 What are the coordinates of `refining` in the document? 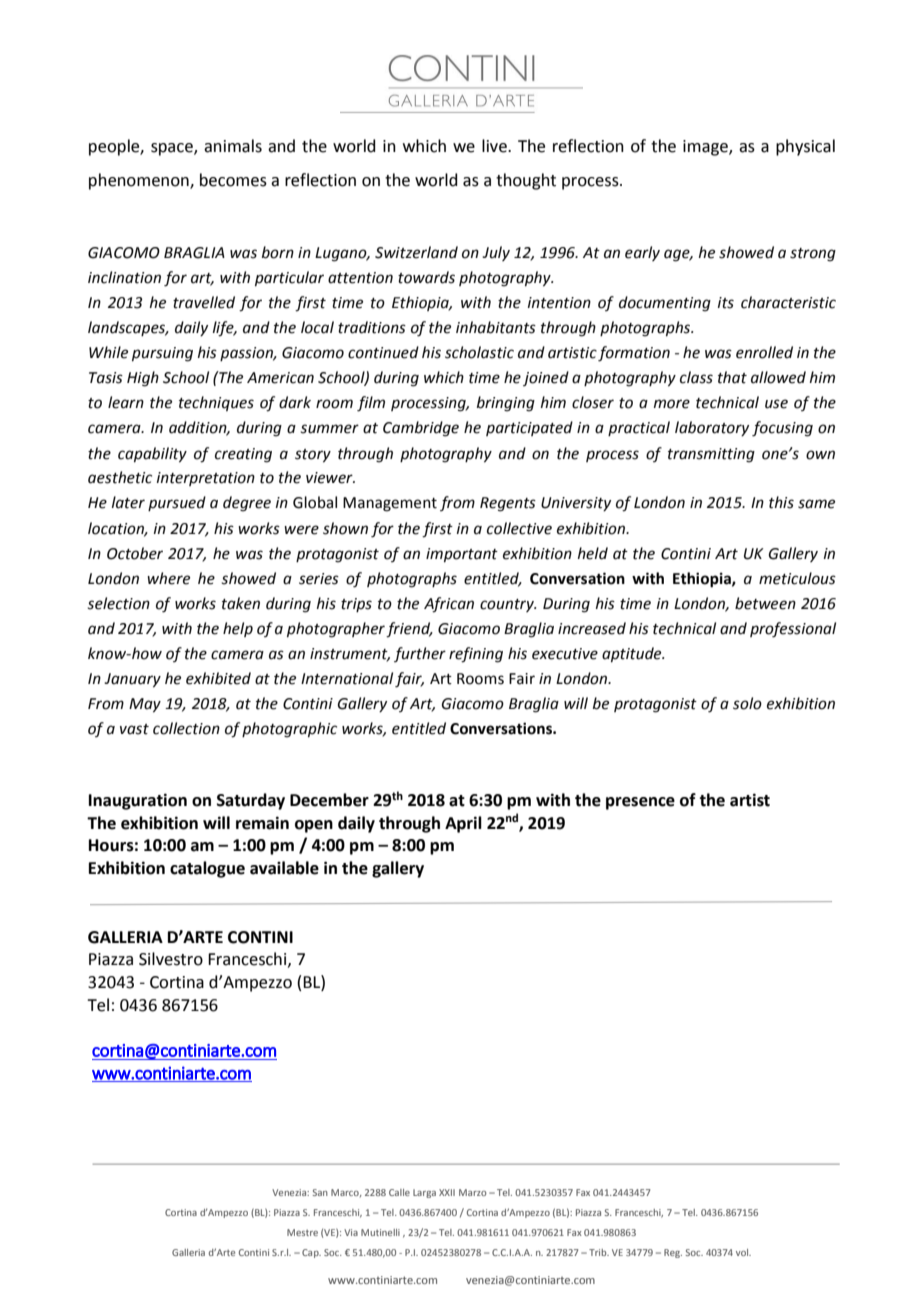 It's located at (476, 655).
